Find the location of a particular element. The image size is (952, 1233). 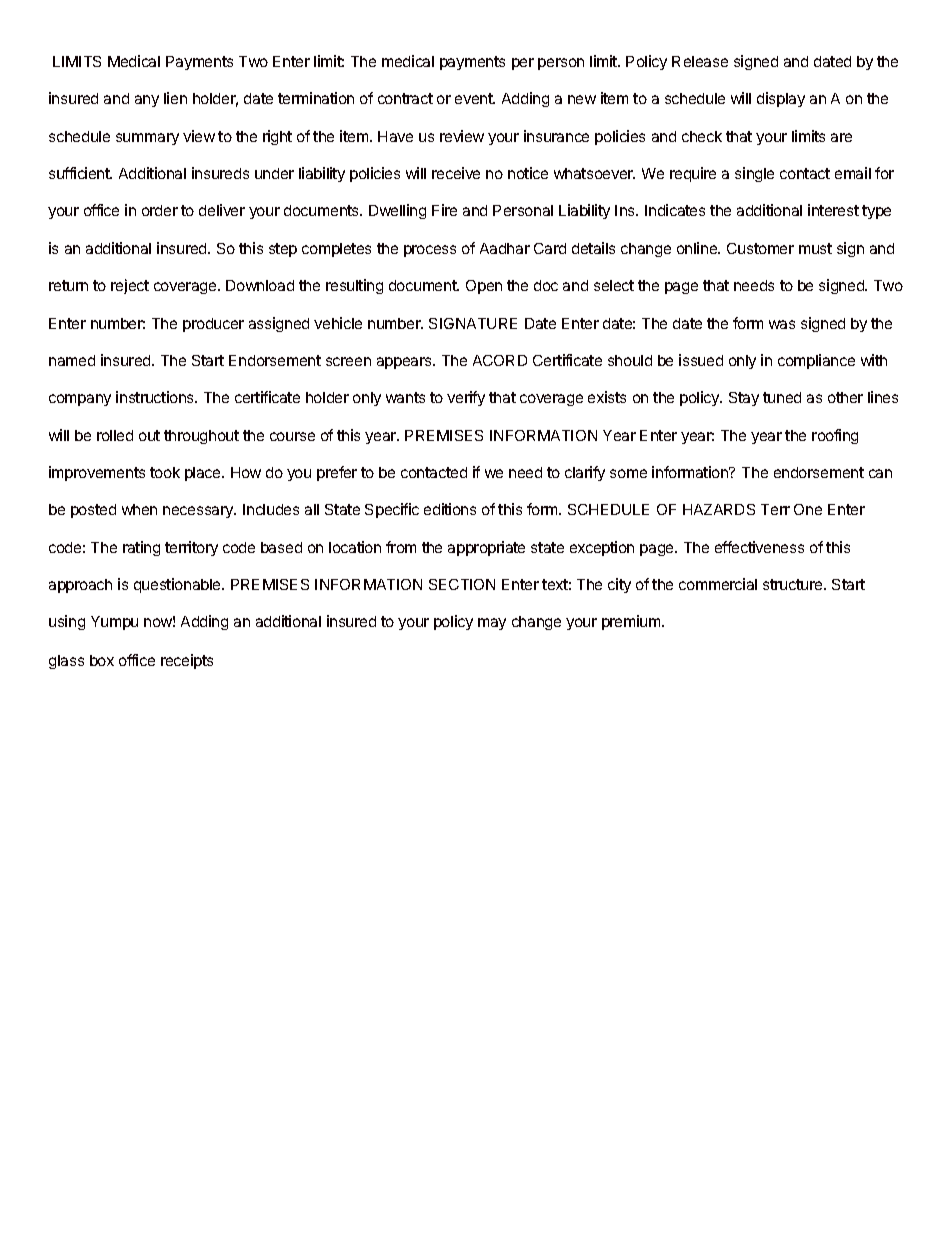

instructions is located at coordinates (156, 397).
